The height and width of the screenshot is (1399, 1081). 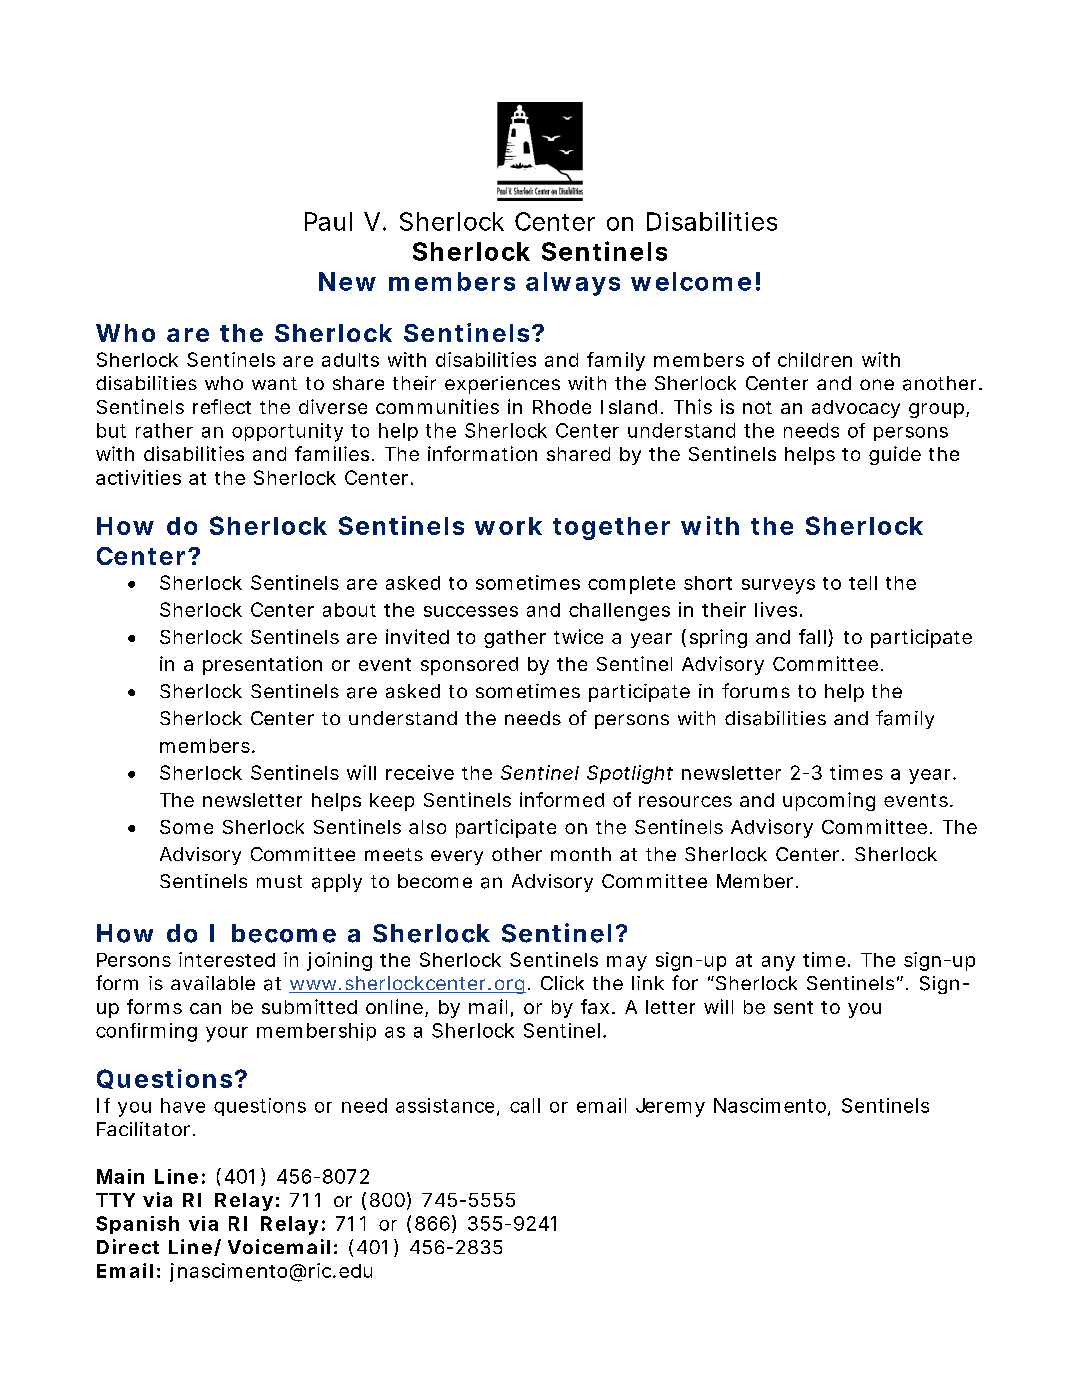 What do you see at coordinates (895, 455) in the screenshot?
I see `guide` at bounding box center [895, 455].
